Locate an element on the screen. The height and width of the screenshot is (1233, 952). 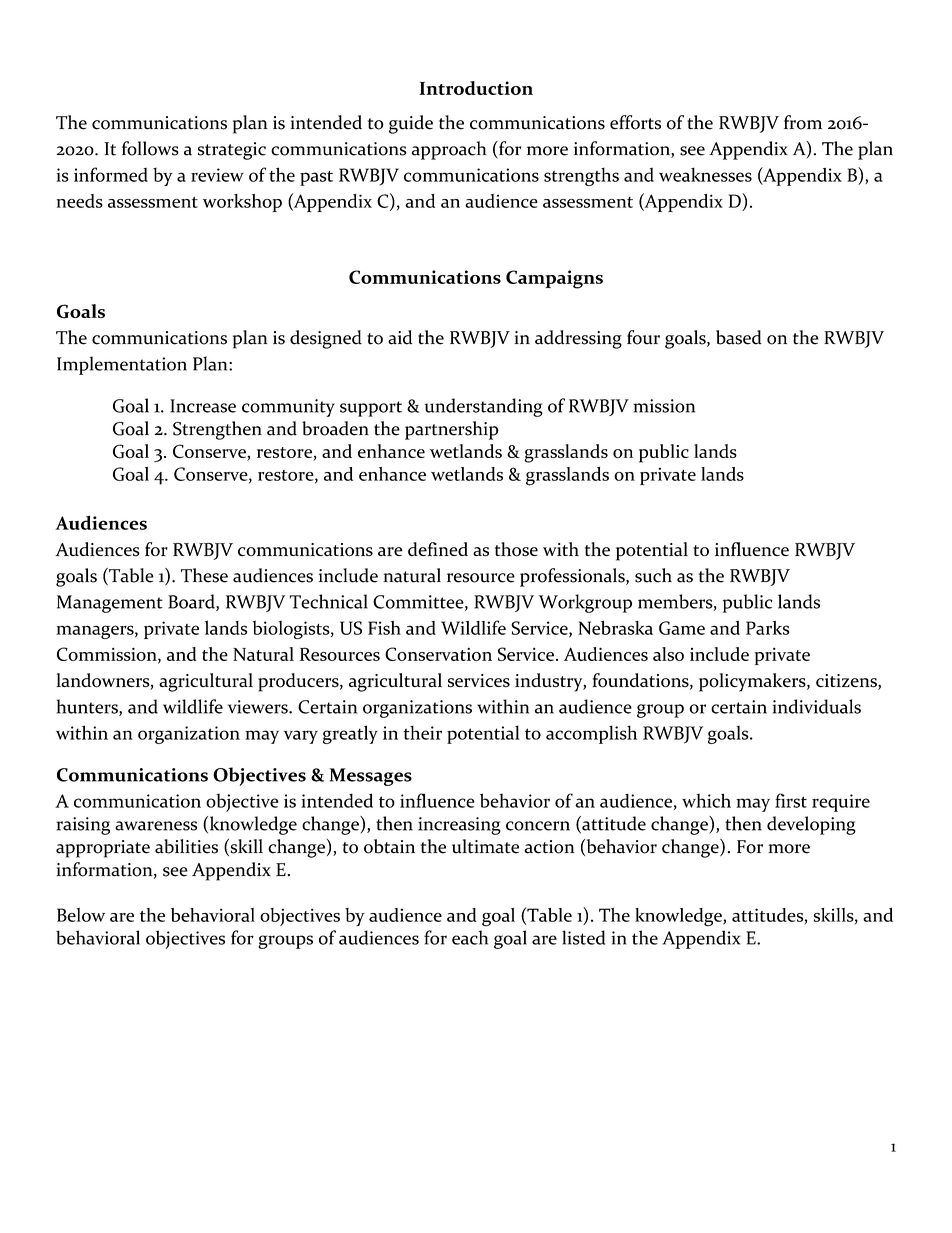
Introduction is located at coordinates (476, 88).
